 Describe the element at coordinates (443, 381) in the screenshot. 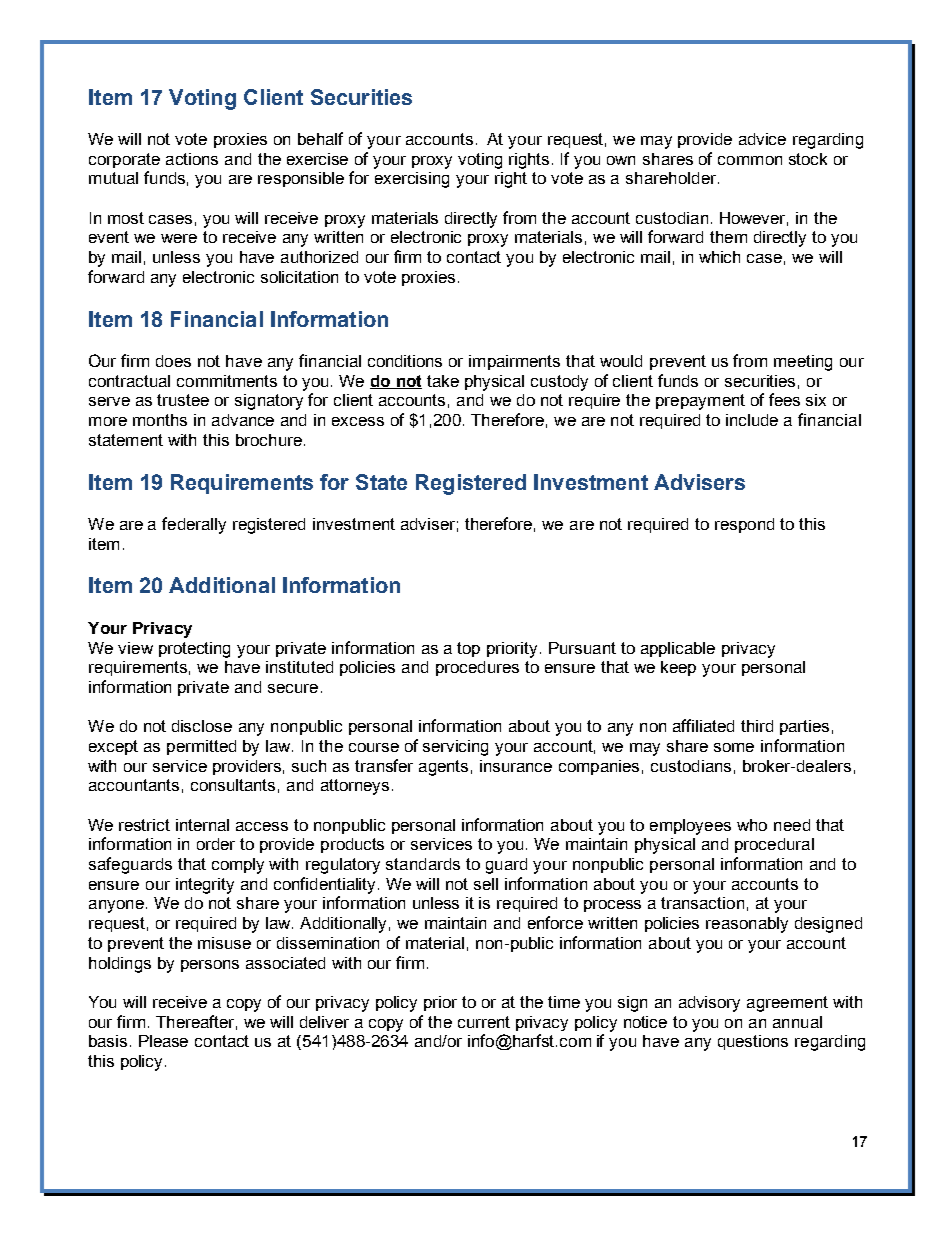

I see `take` at that location.
